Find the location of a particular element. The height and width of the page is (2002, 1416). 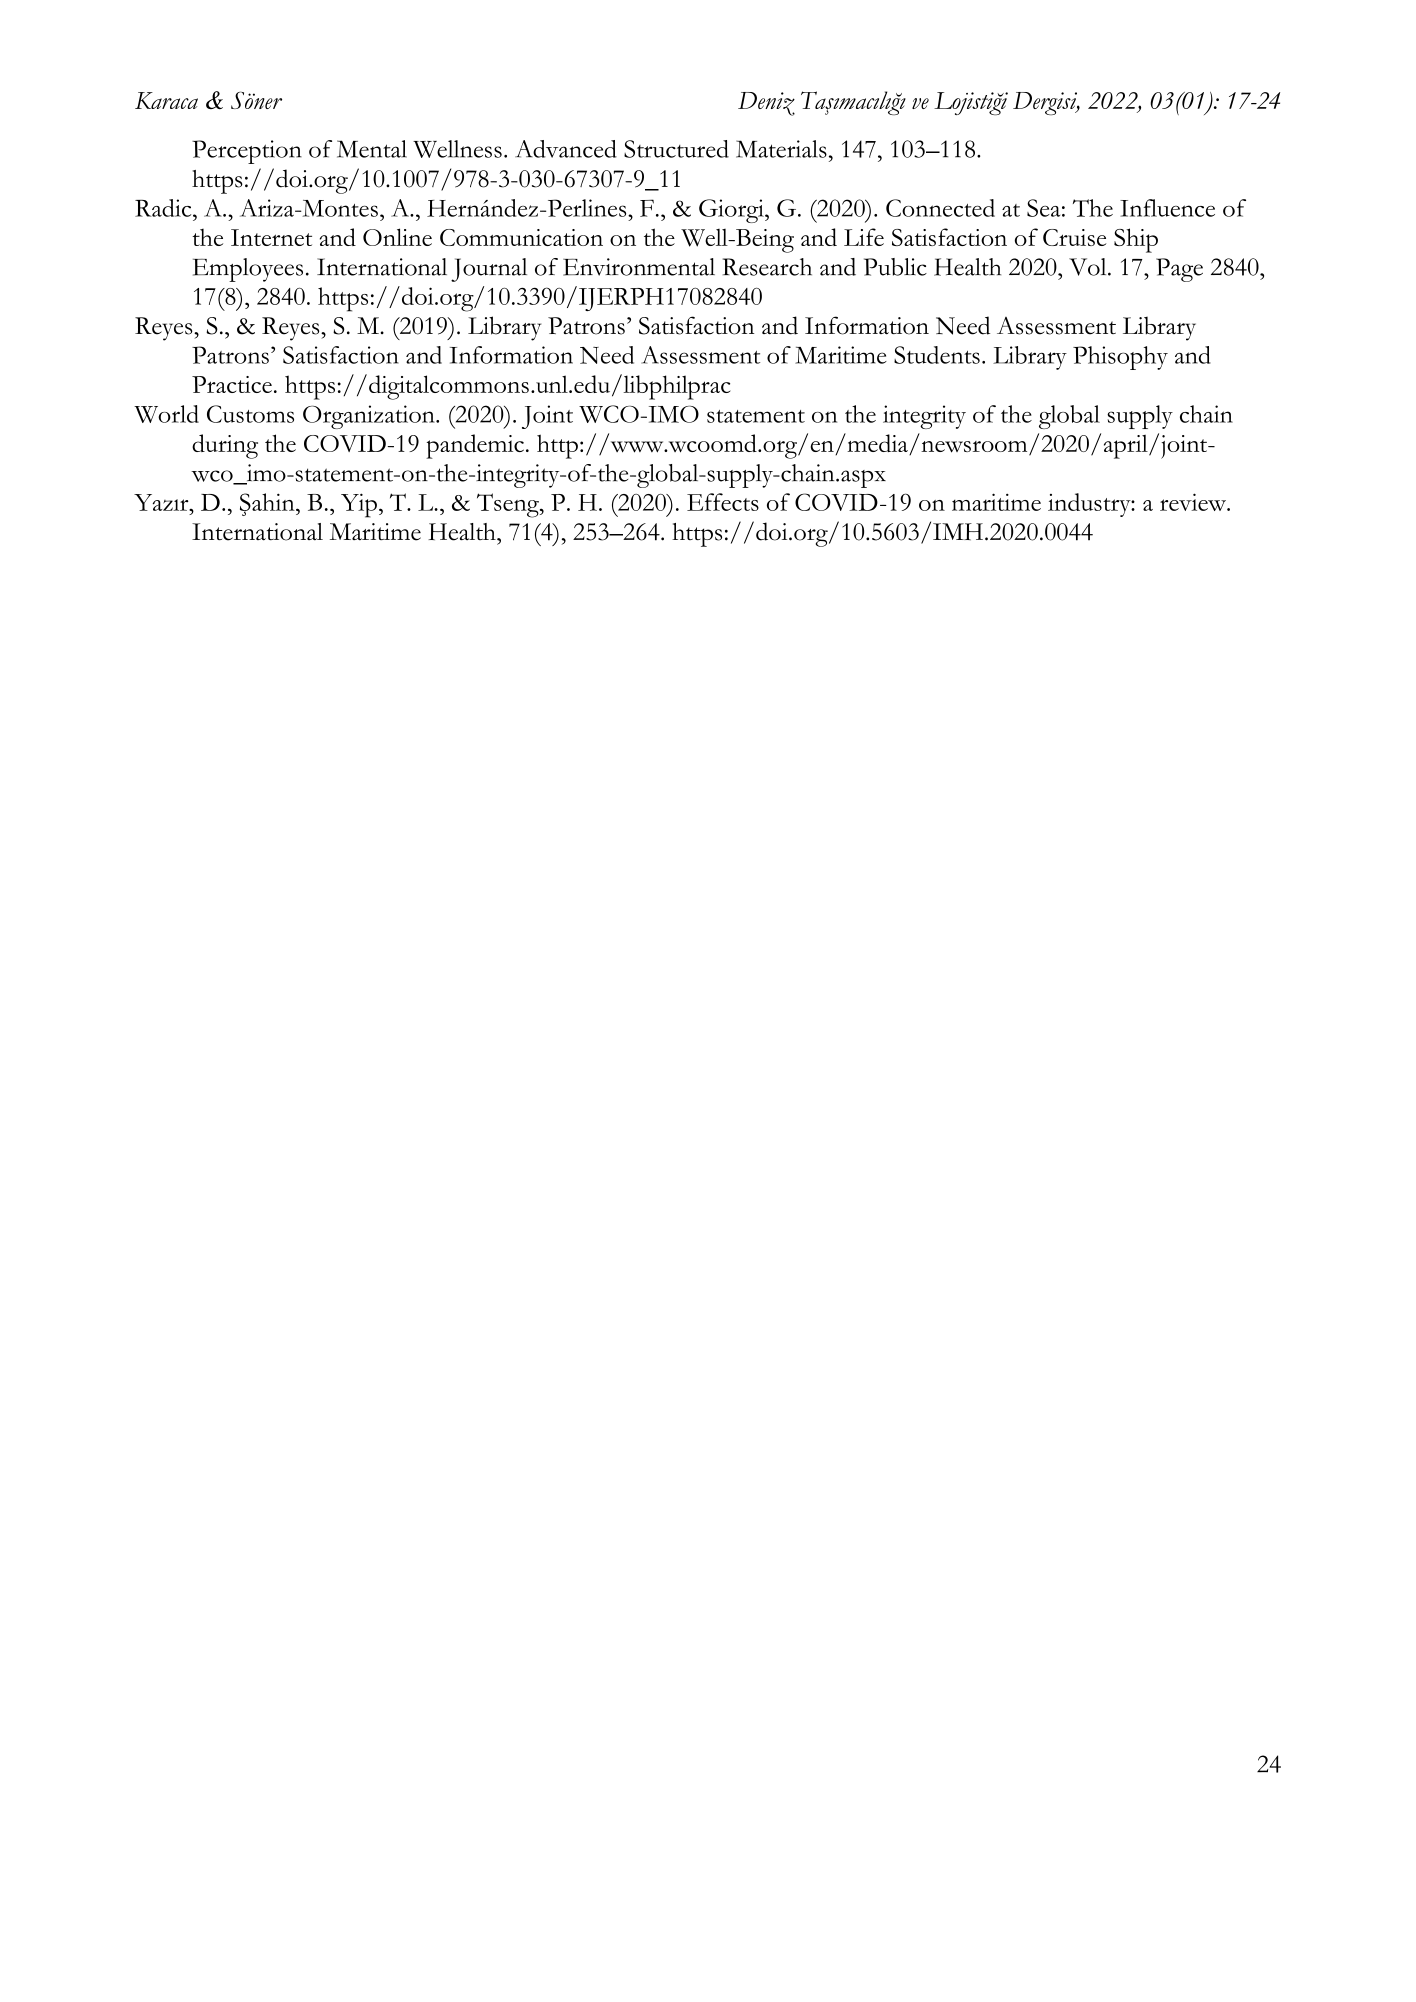

Deniz is located at coordinates (766, 104).
